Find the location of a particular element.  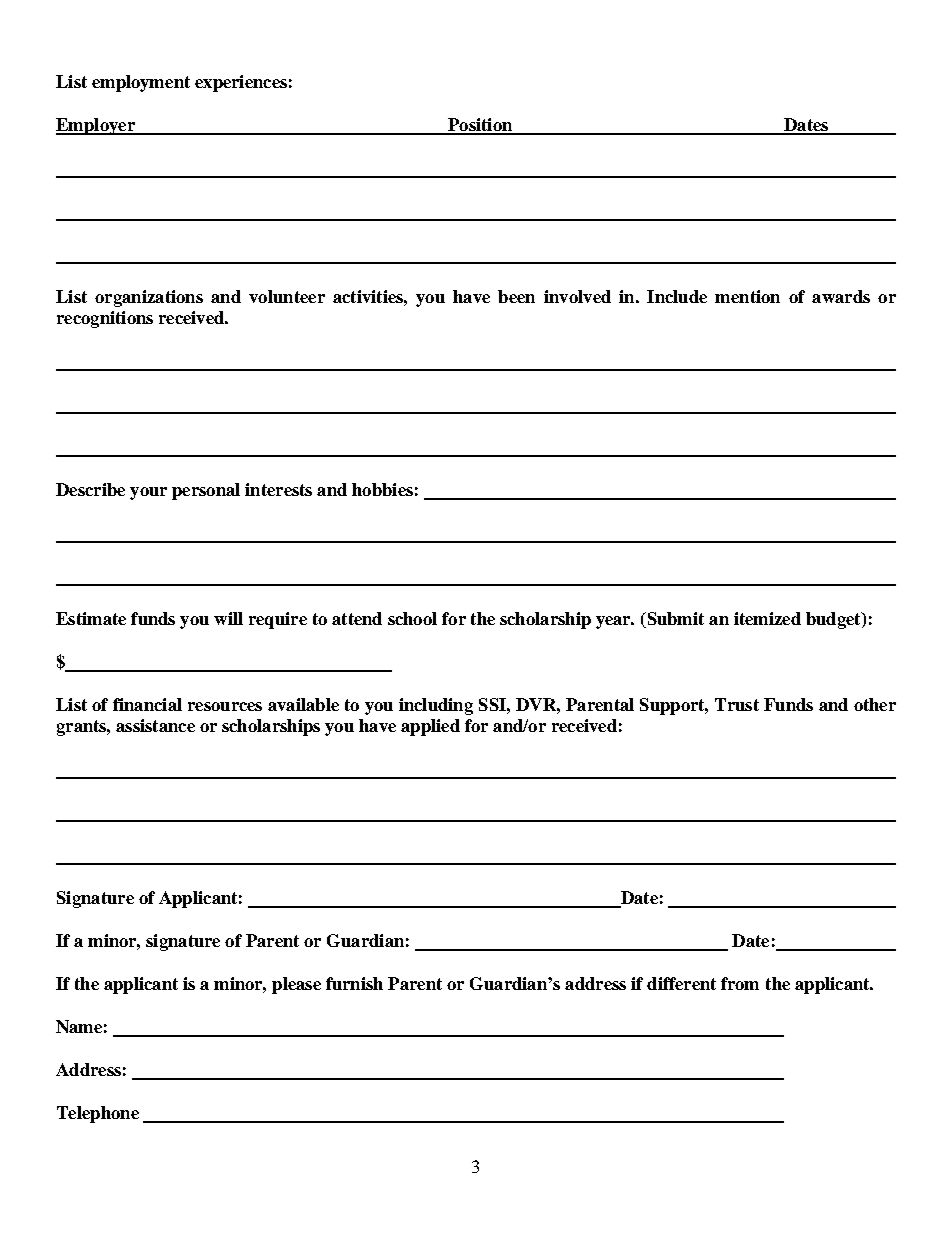

school is located at coordinates (412, 618).
